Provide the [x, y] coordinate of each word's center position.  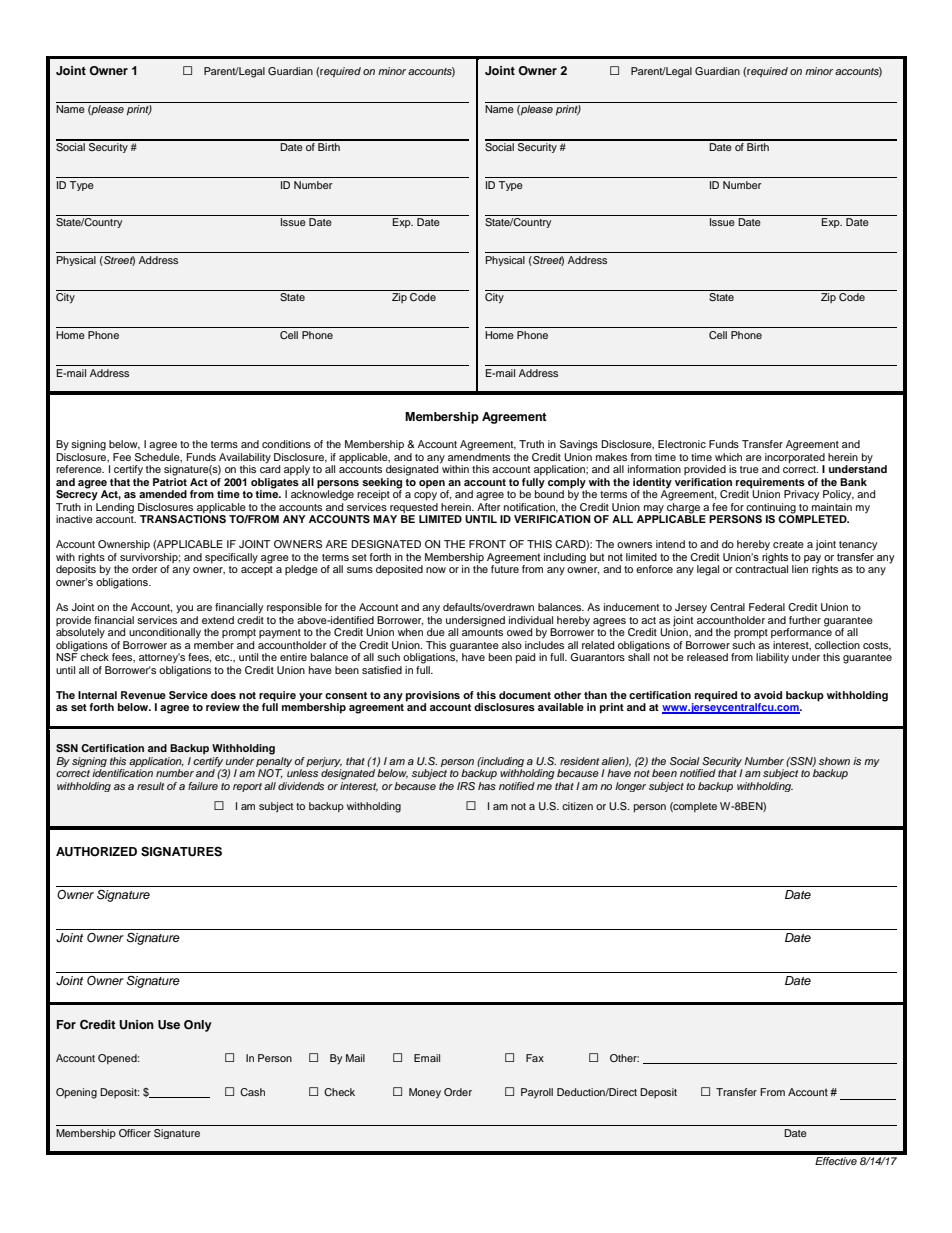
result [150, 786]
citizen [577, 806]
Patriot [170, 480]
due [436, 632]
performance [801, 632]
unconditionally [165, 633]
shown [834, 761]
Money [425, 1093]
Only [198, 1026]
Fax [535, 1058]
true [749, 469]
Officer [135, 1133]
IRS [466, 786]
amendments [479, 455]
